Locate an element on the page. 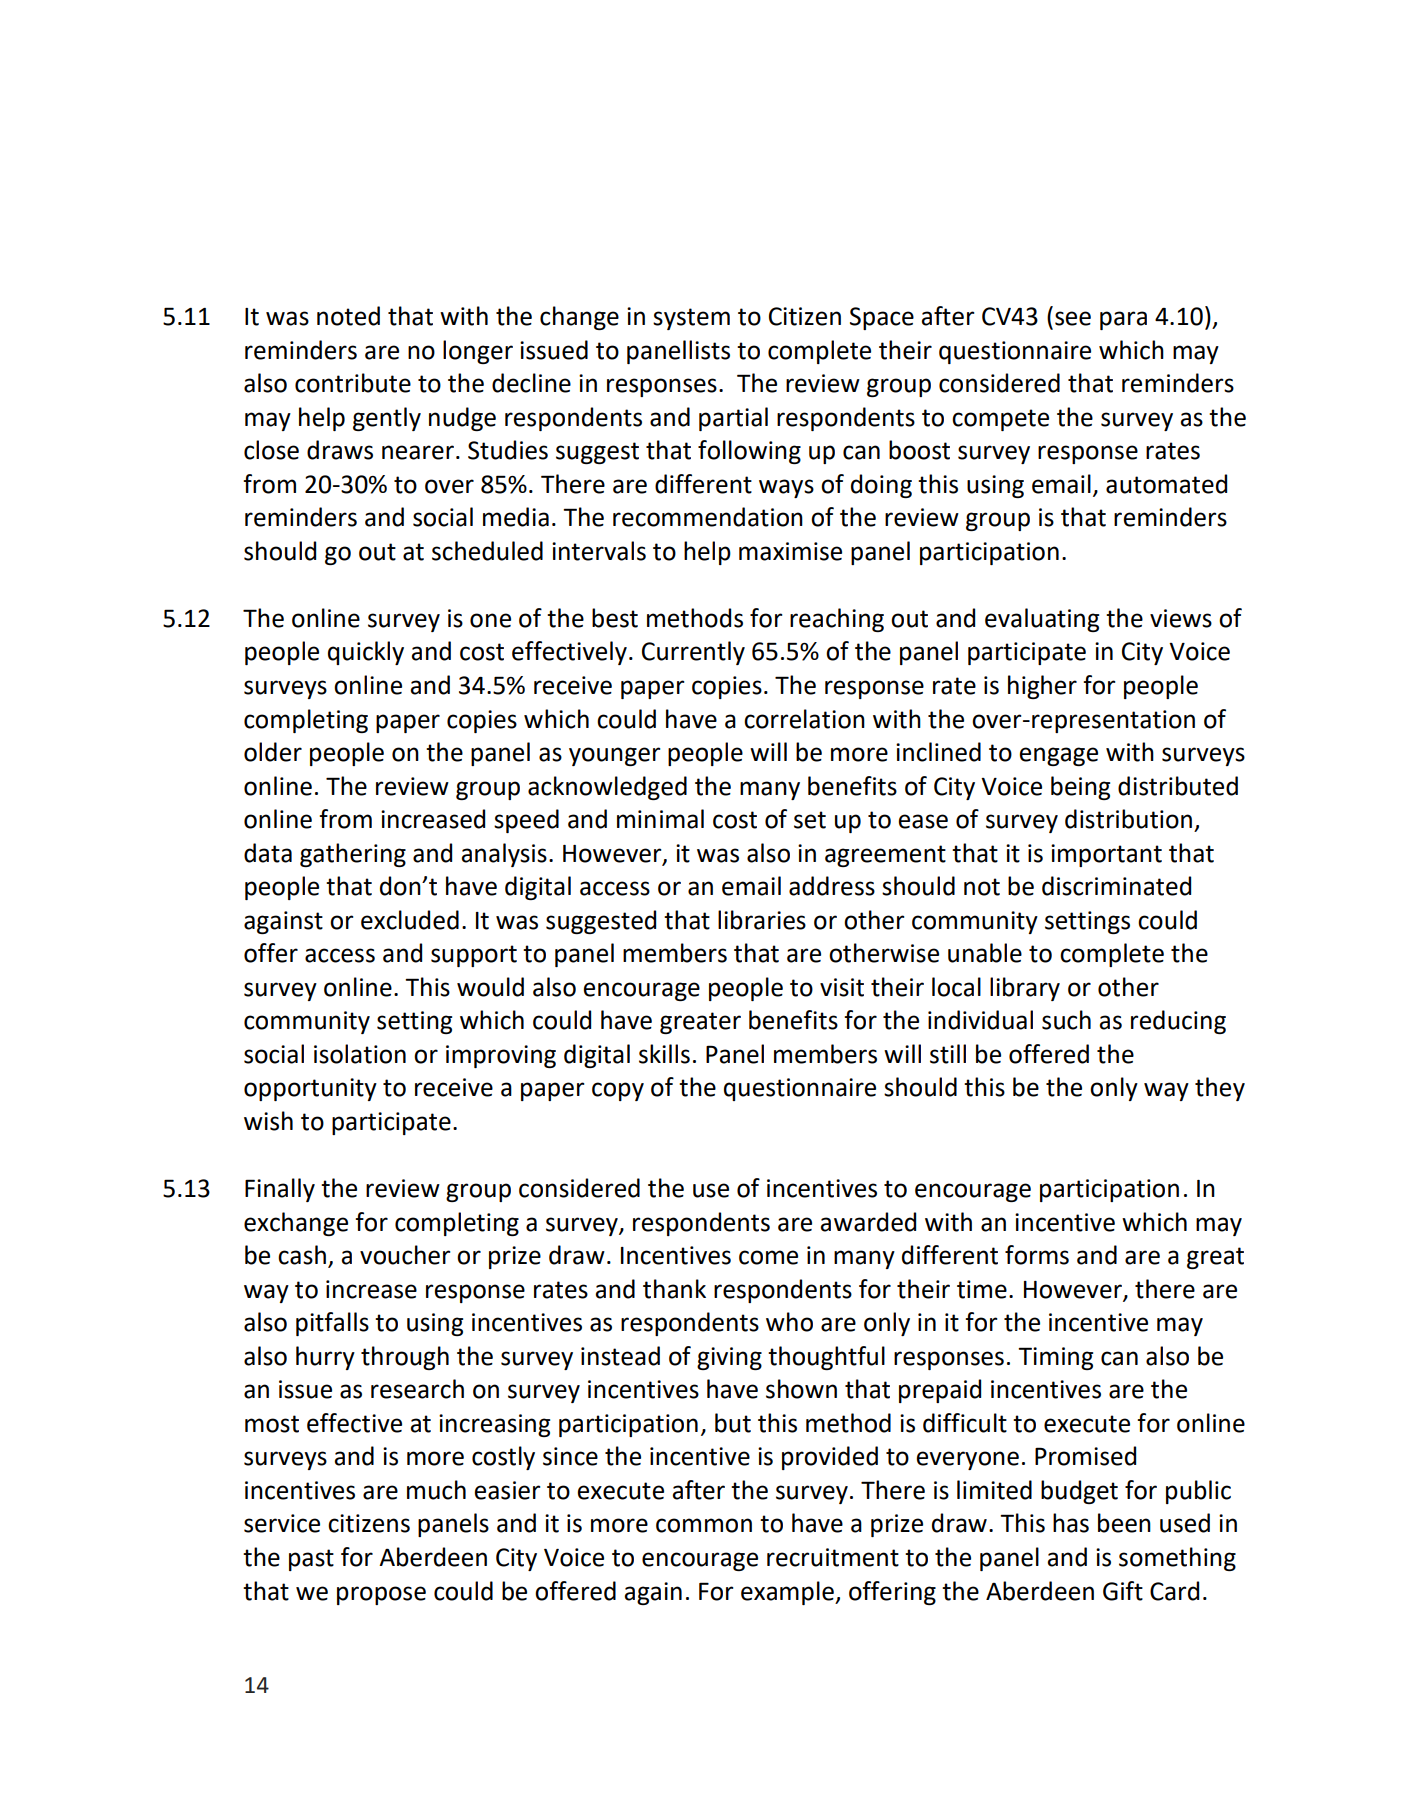  Gift is located at coordinates (1123, 1591).
